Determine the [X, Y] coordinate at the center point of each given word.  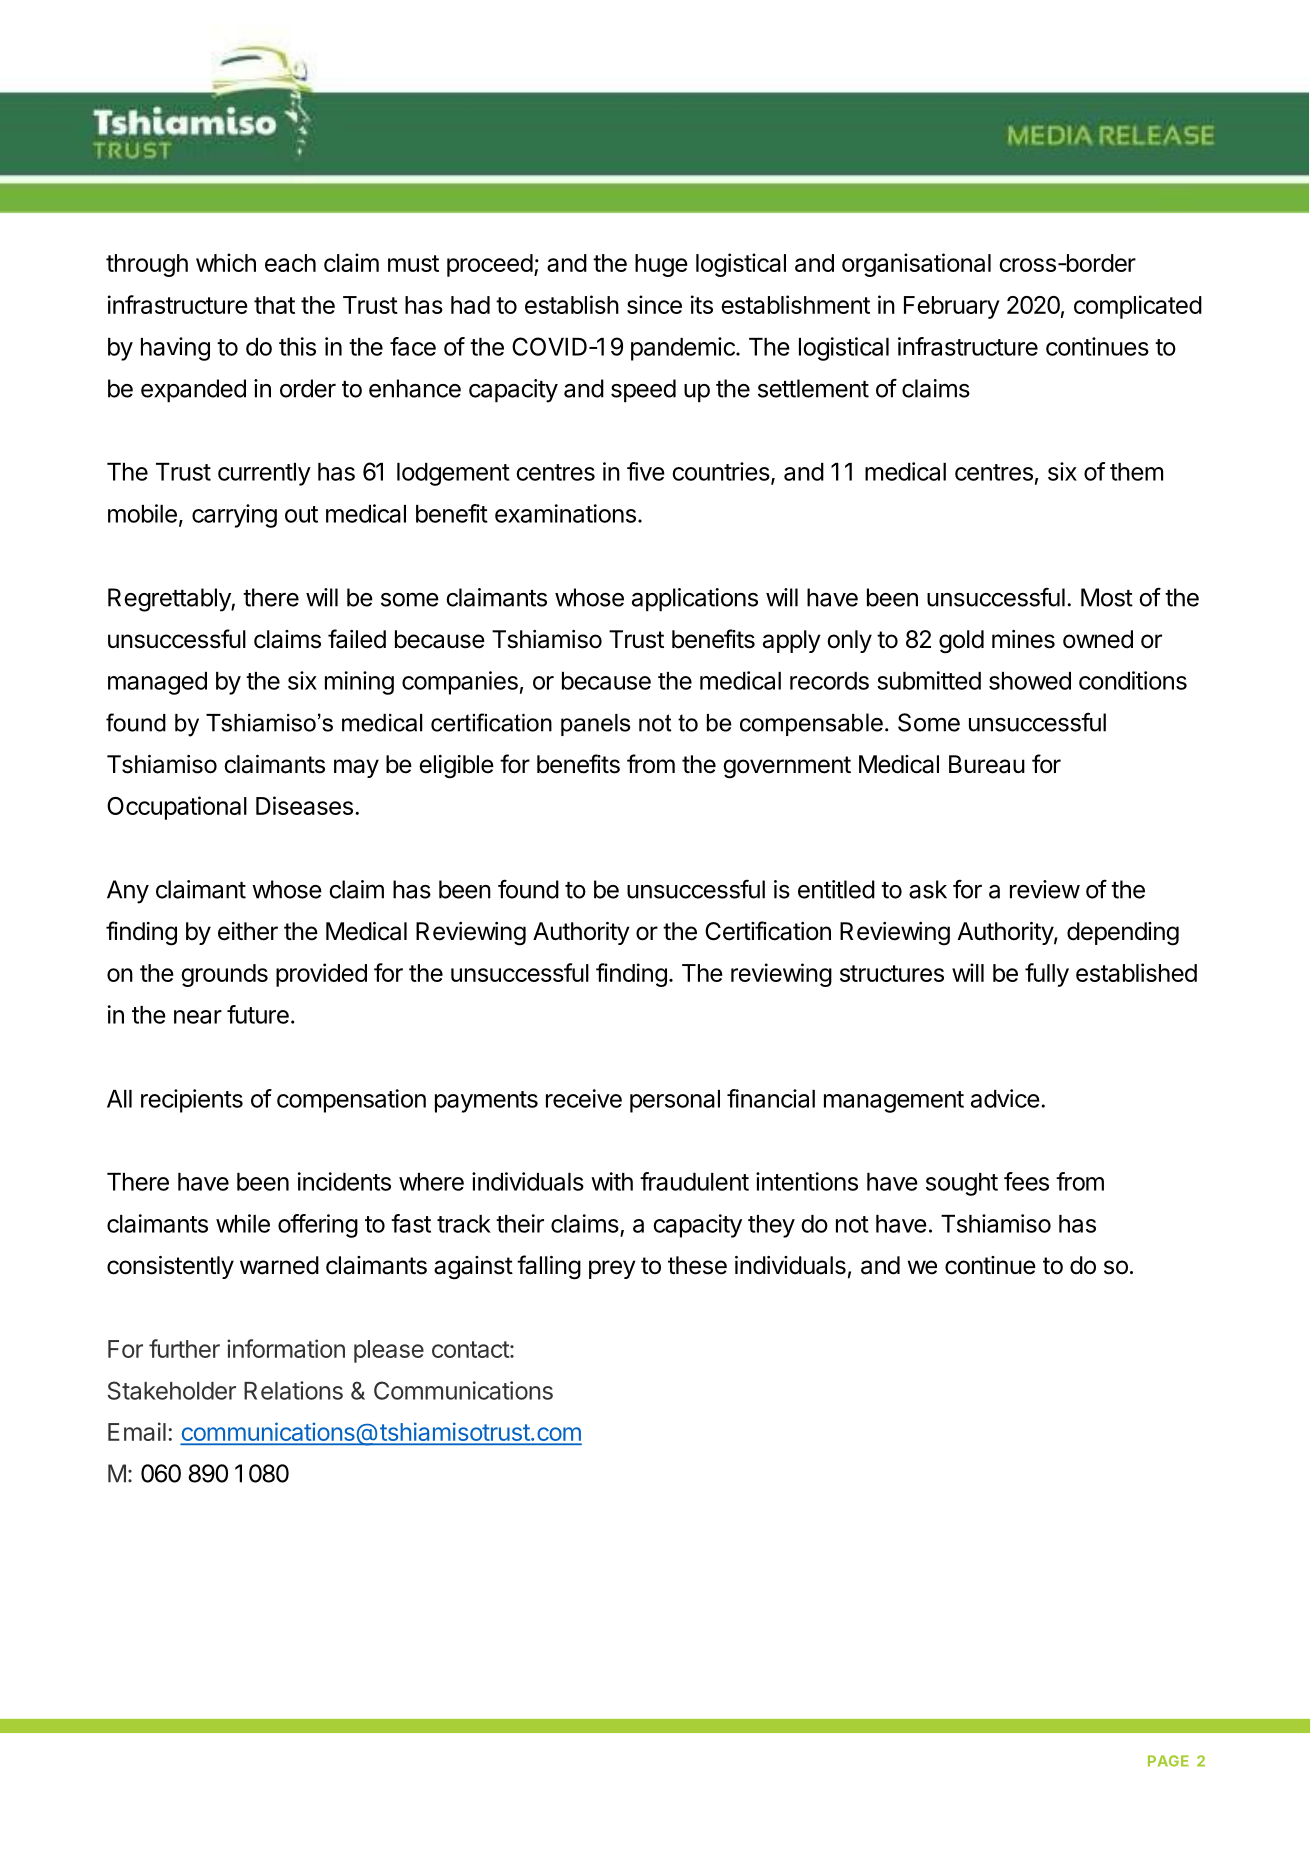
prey [612, 1269]
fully [1047, 975]
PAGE [1168, 1761]
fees [1026, 1181]
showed [1030, 681]
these [697, 1265]
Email [137, 1431]
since [654, 304]
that [274, 305]
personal [675, 1101]
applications [695, 600]
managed [157, 683]
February [952, 307]
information [286, 1348]
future [258, 1014]
